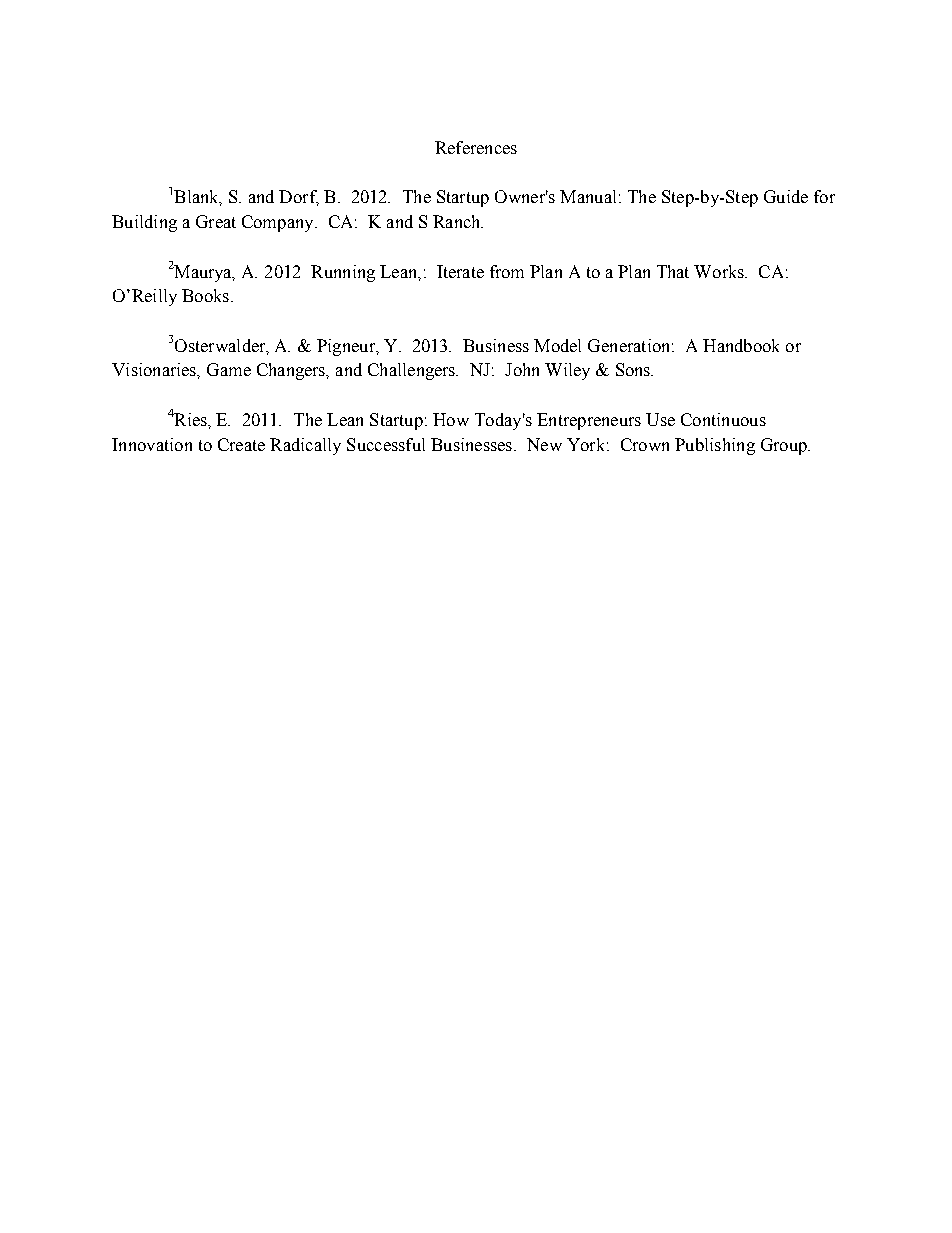 This image has width=952, height=1233. I want to click on for, so click(824, 196).
